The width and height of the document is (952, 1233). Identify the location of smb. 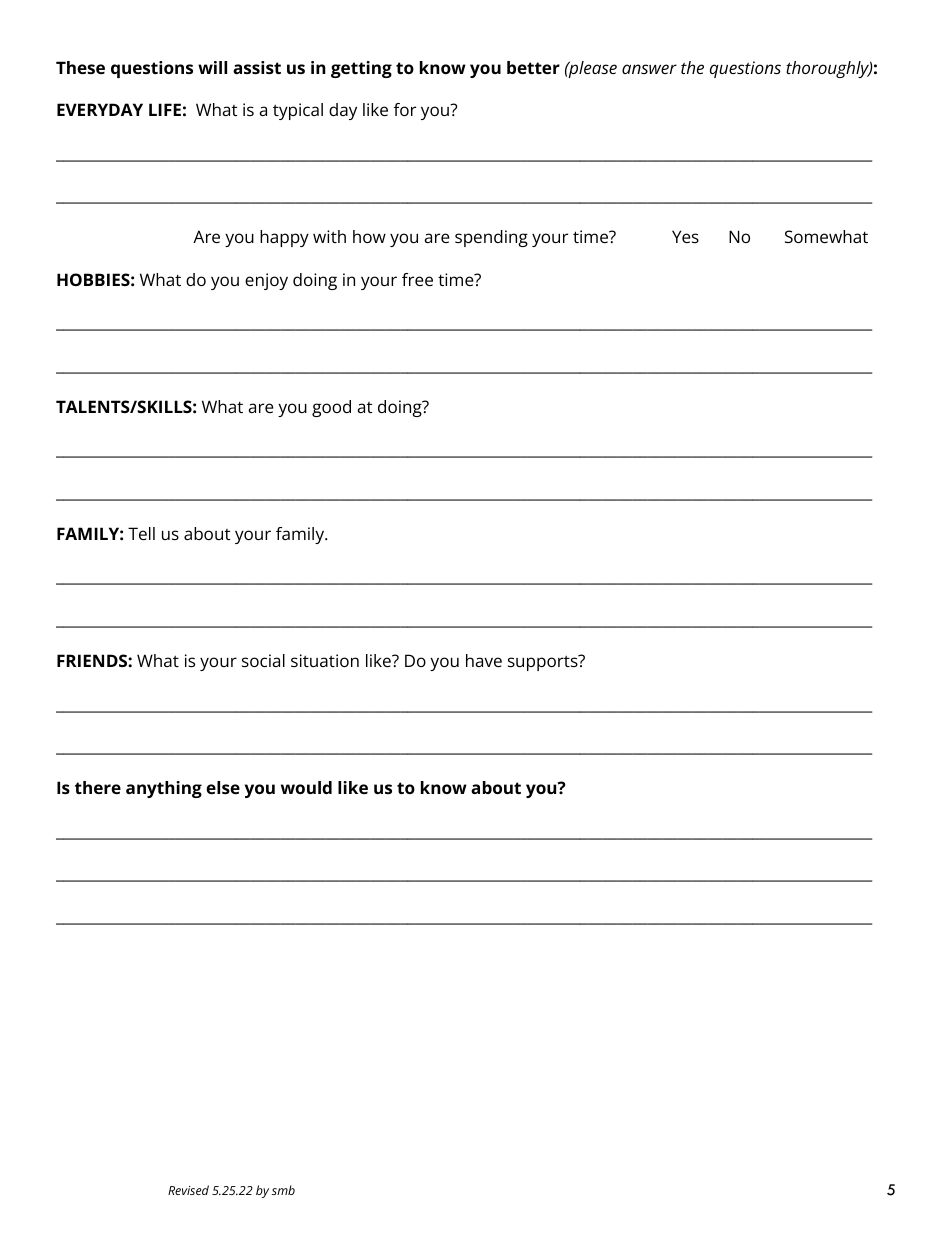
(283, 1190).
